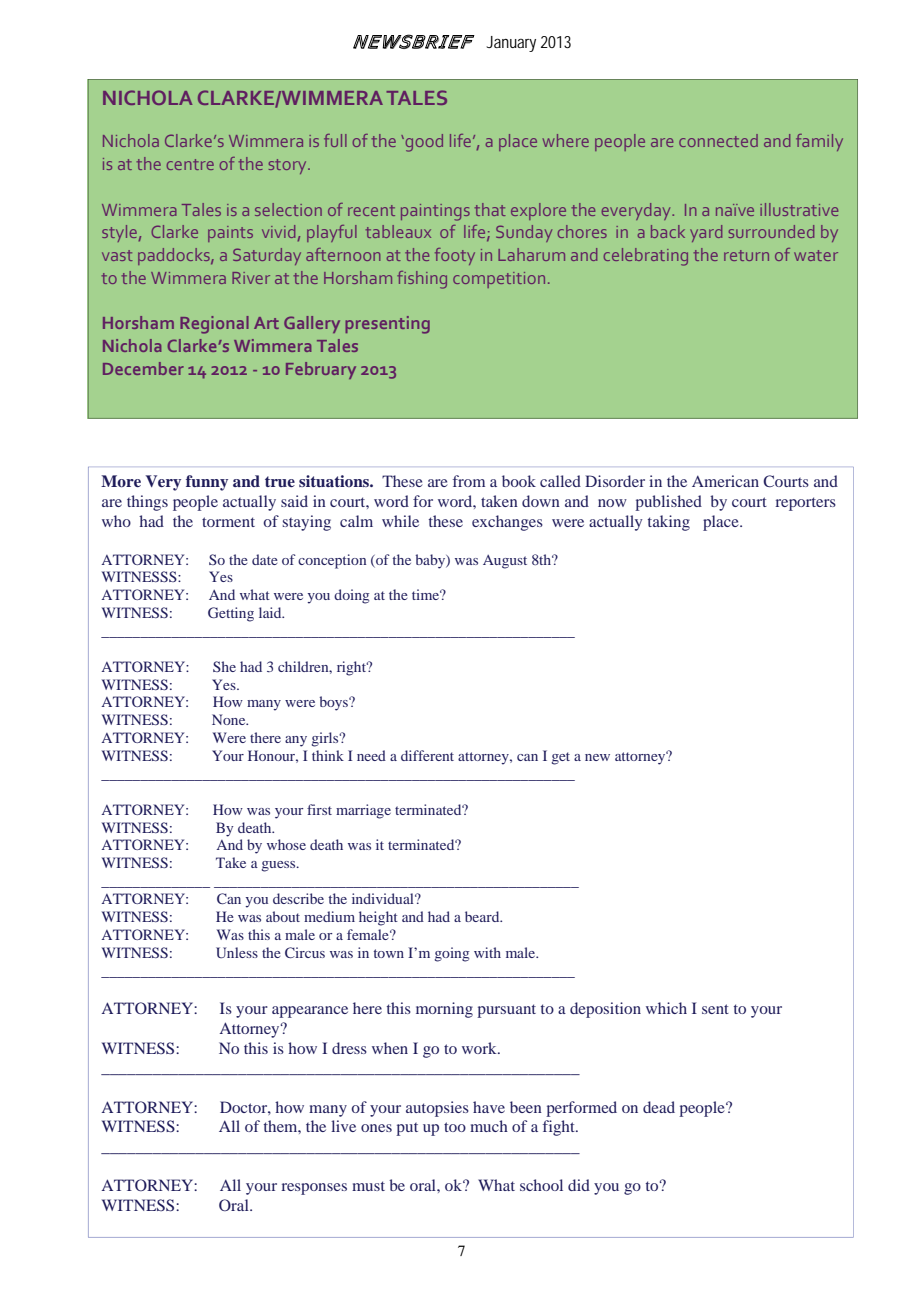  I want to click on January, so click(511, 44).
